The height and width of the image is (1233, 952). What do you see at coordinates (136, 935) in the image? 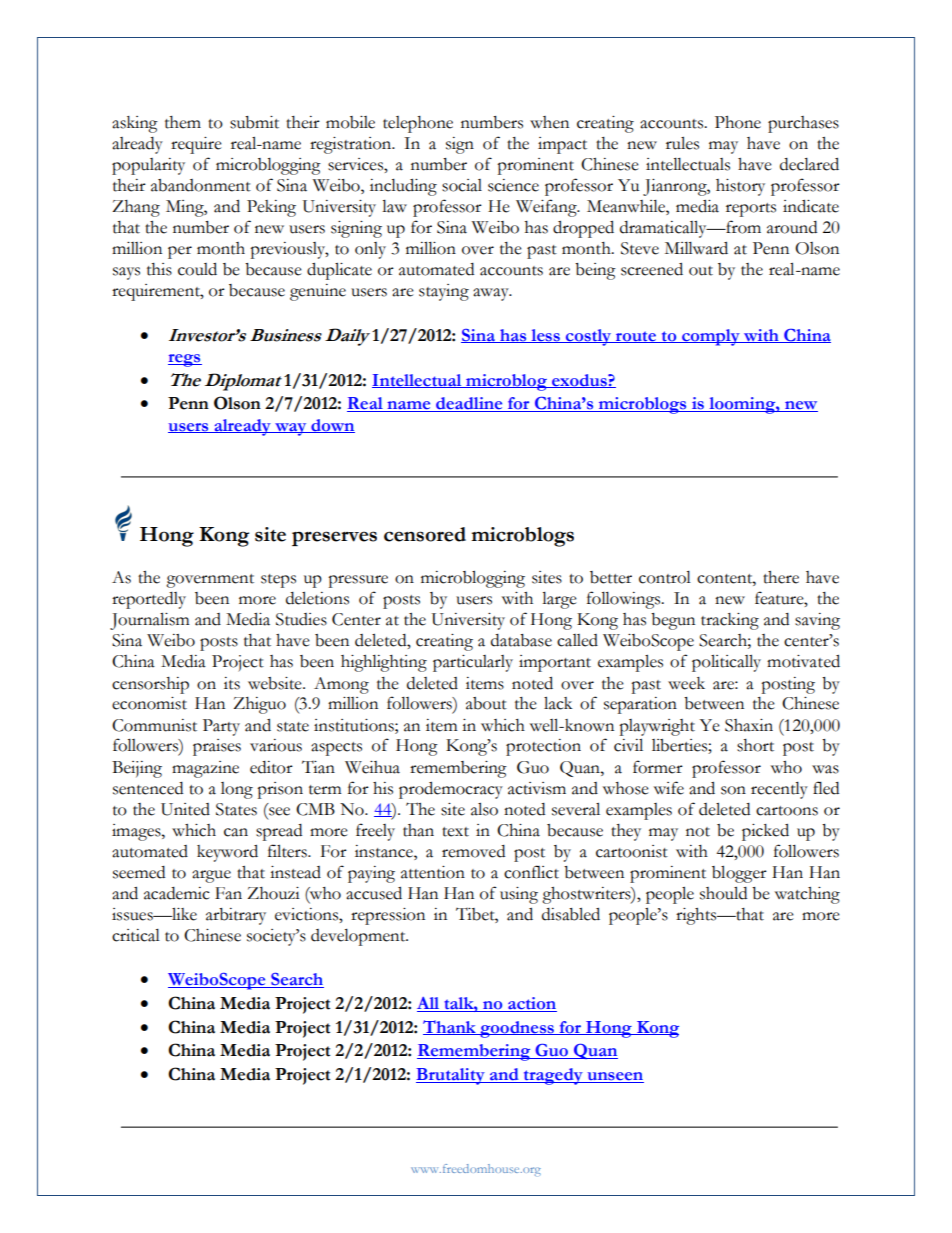
I see `critical` at bounding box center [136, 935].
